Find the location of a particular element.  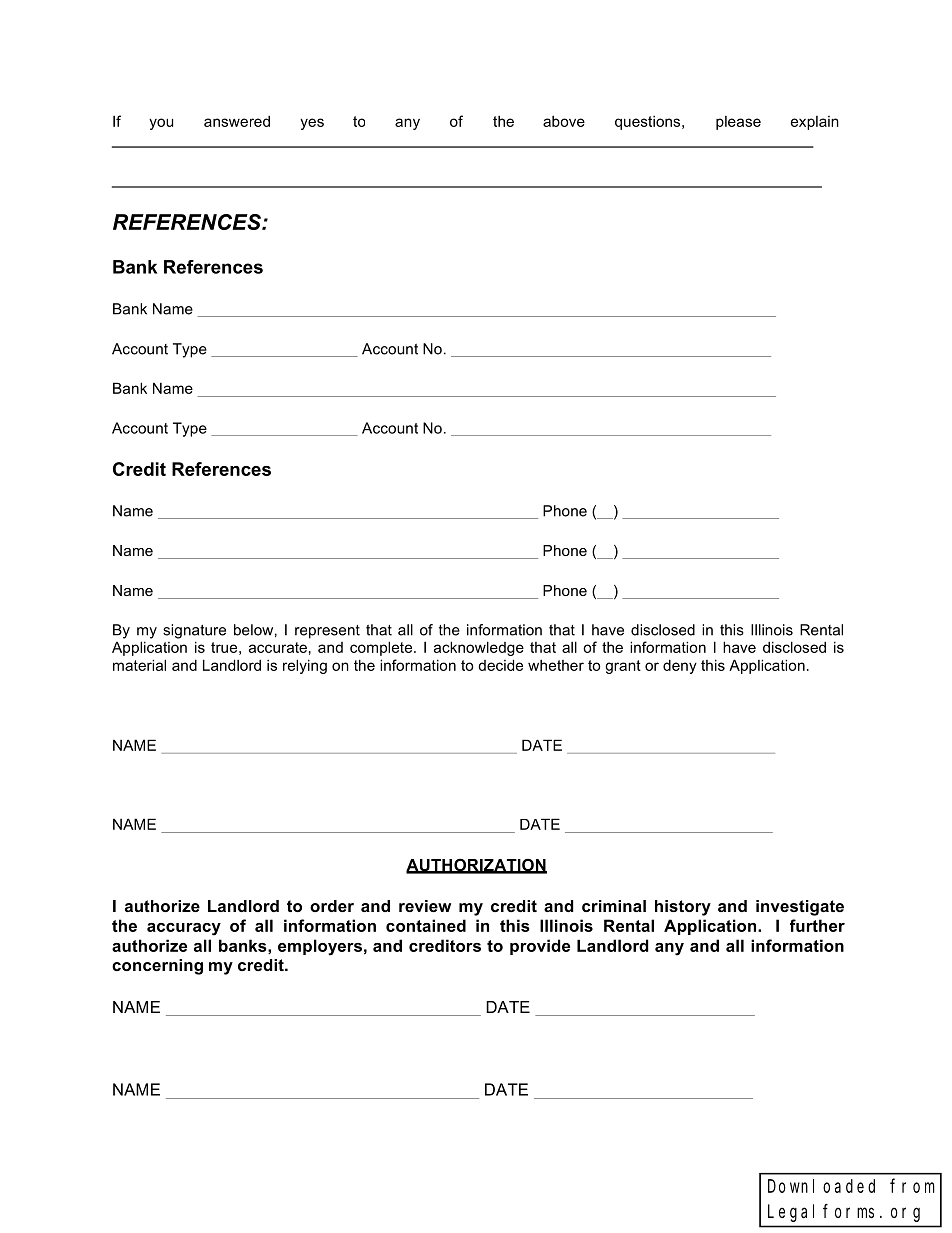

accuracy is located at coordinates (184, 929).
